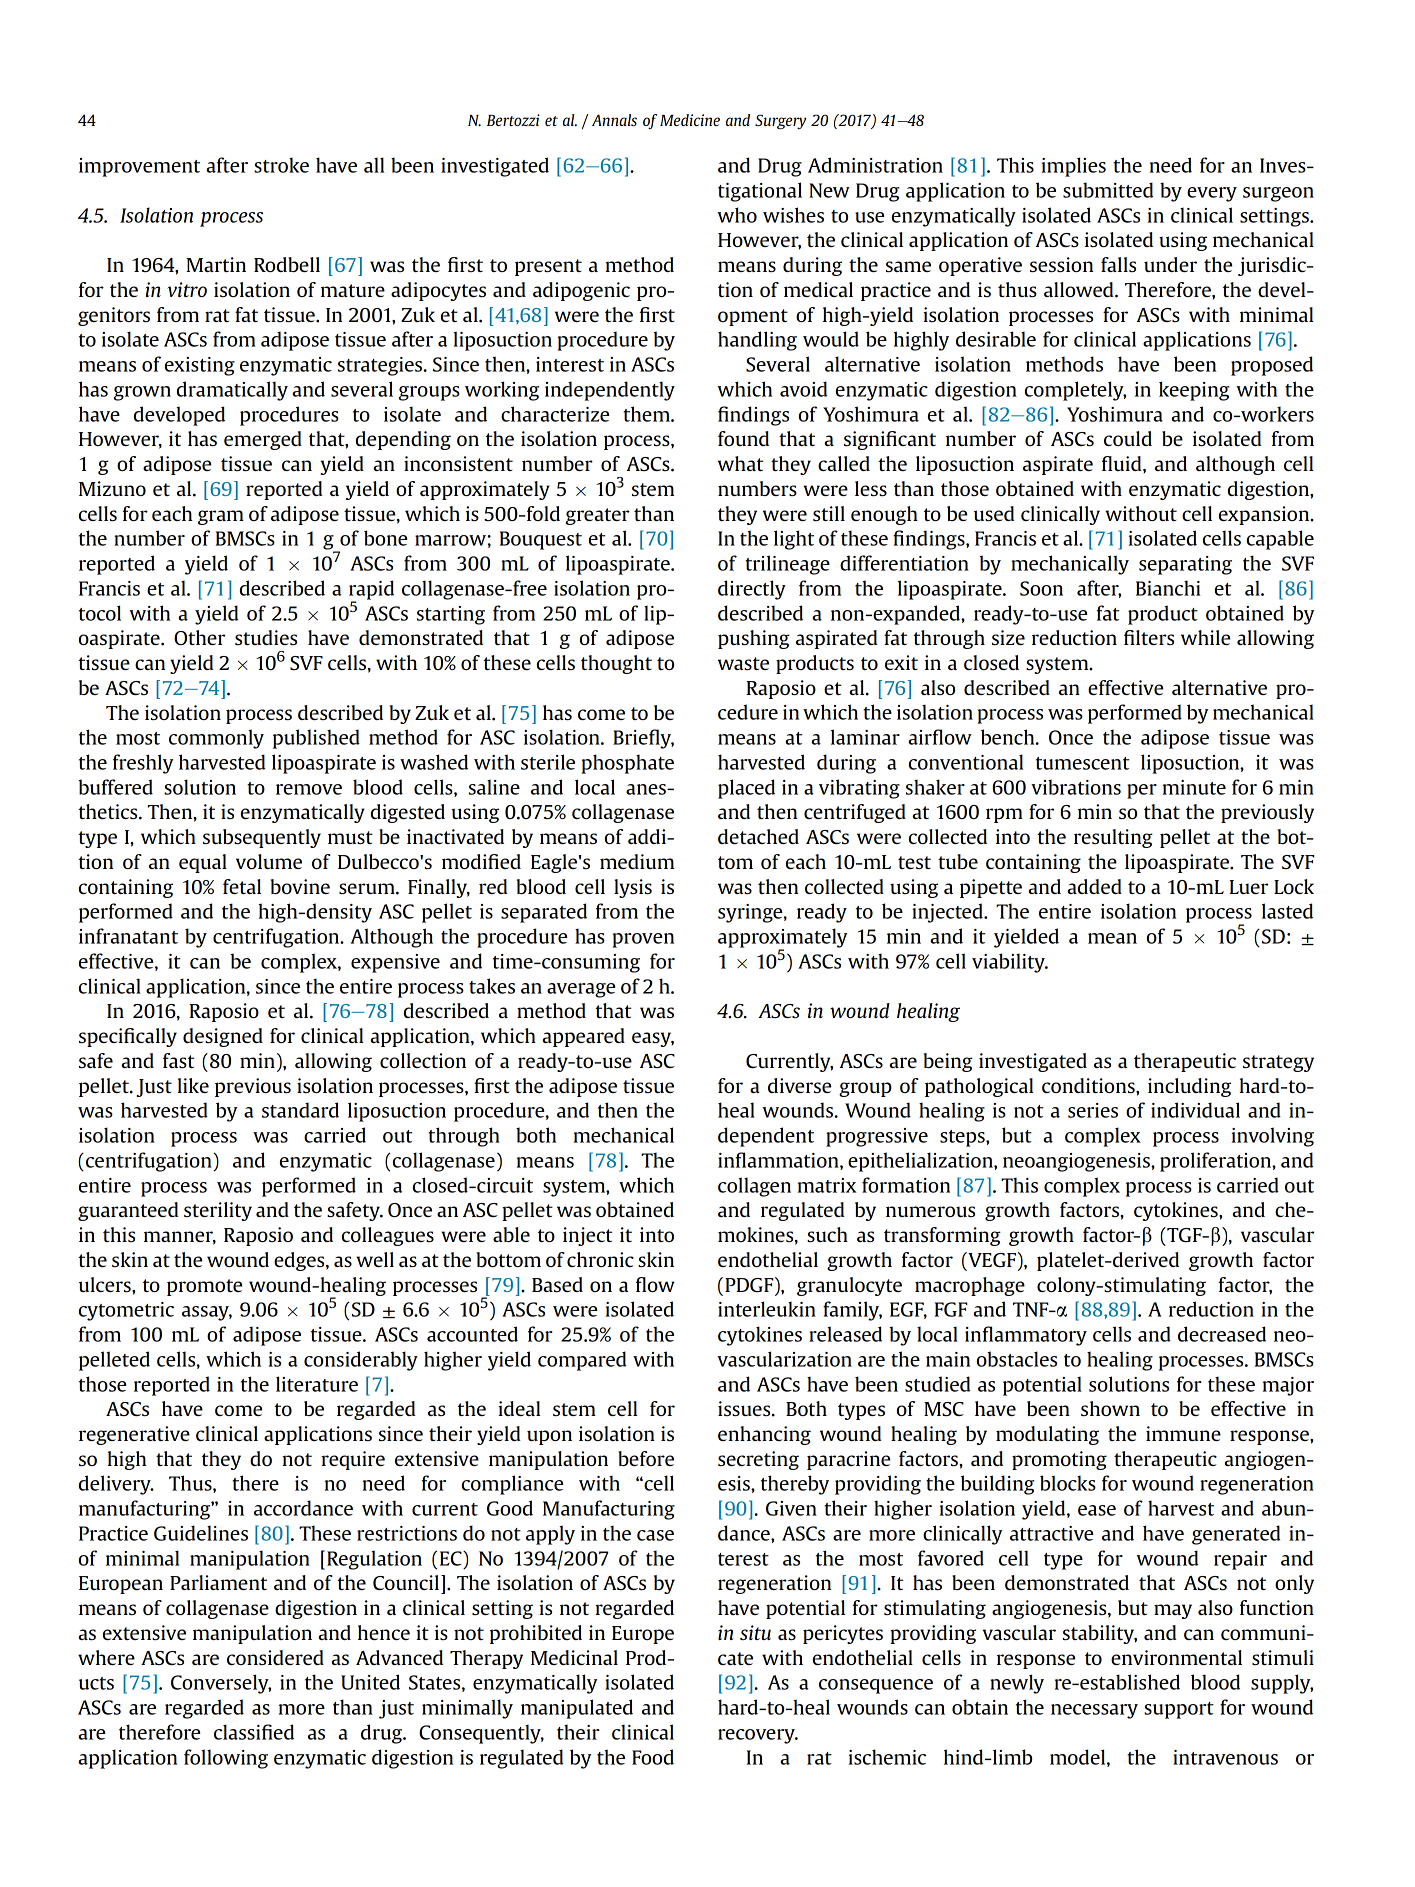 This screenshot has height=1887, width=1415. Describe the element at coordinates (1110, 1408) in the screenshot. I see `shown` at that location.
